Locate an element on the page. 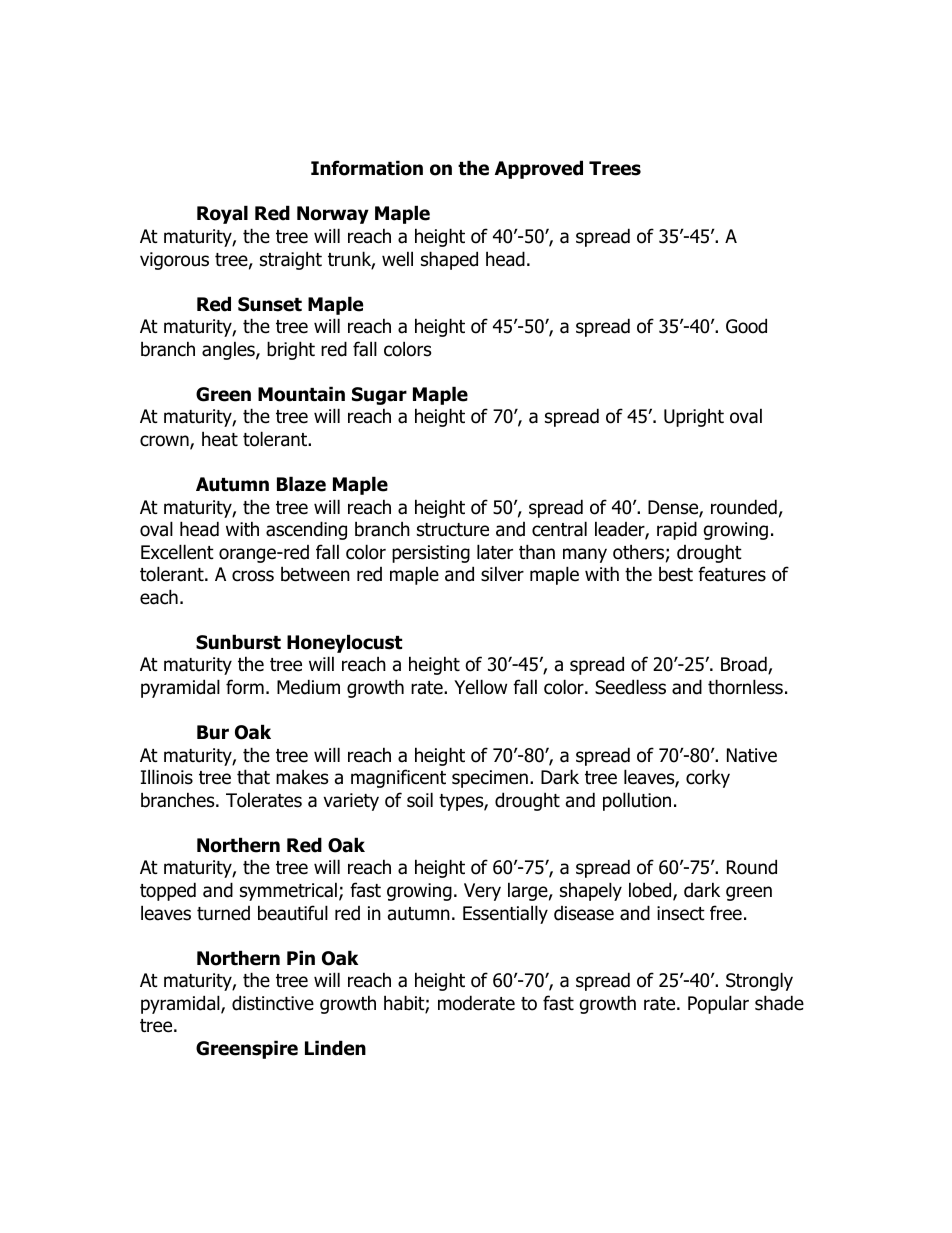  Royal is located at coordinates (222, 214).
